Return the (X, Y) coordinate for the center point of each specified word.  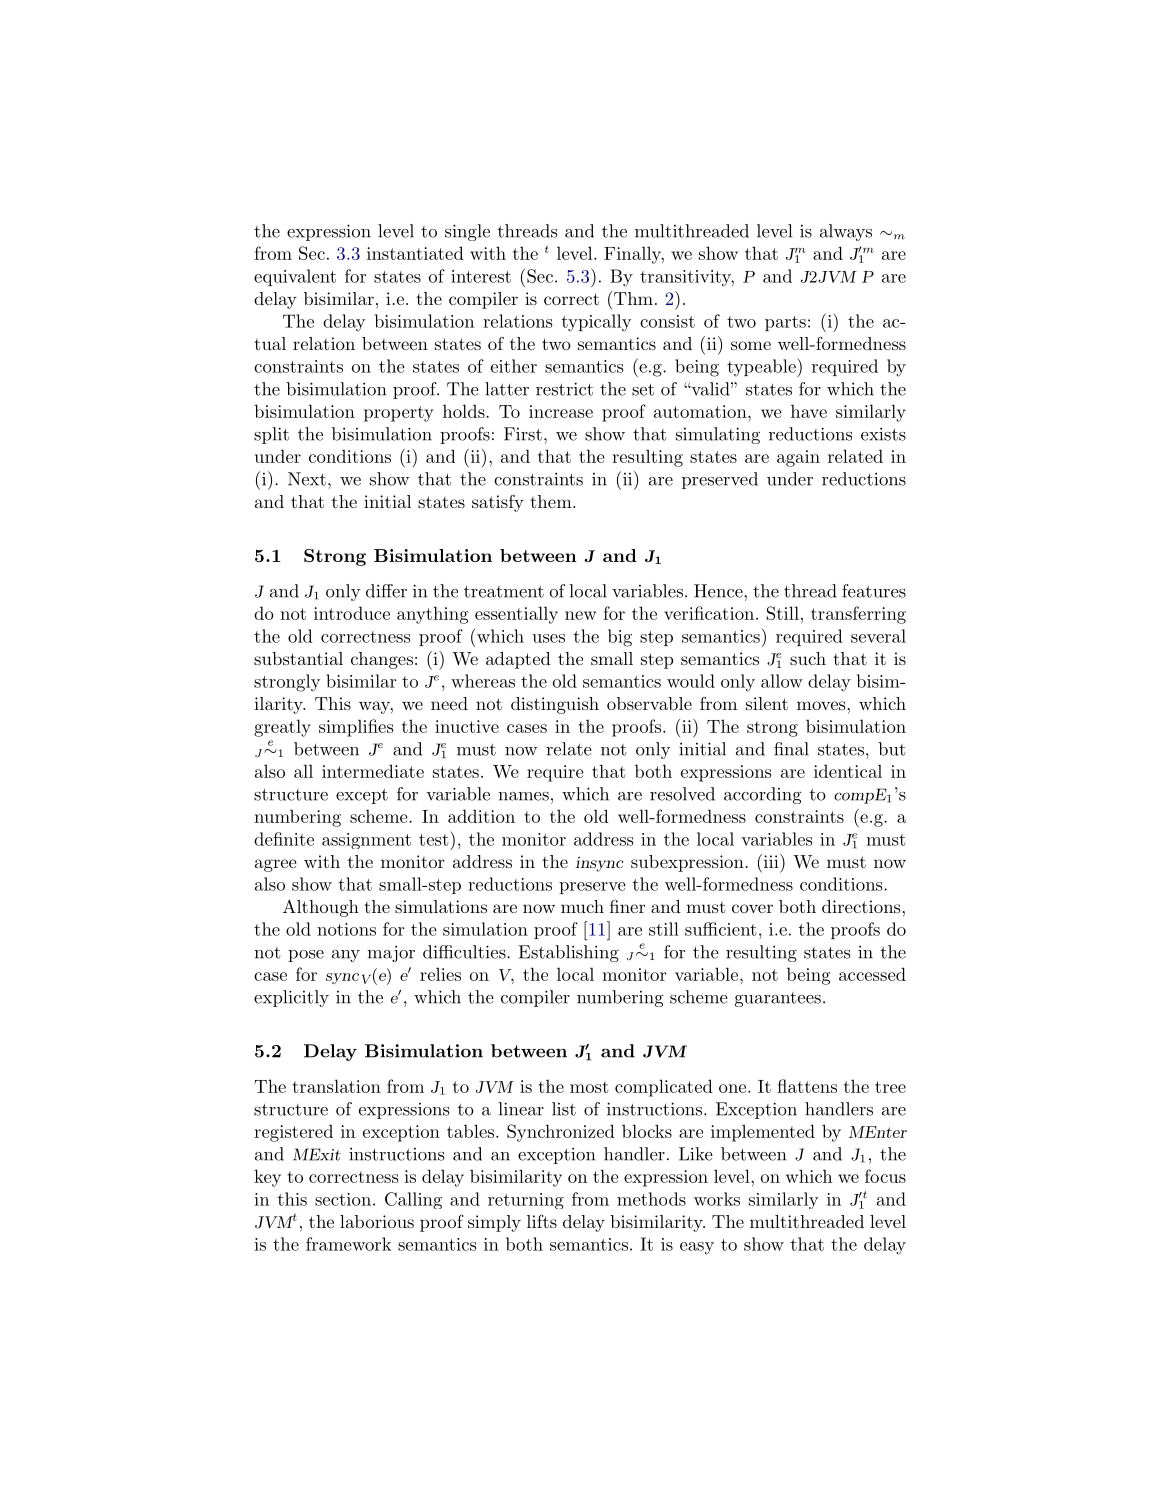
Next (307, 479)
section (343, 1199)
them (552, 501)
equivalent (295, 277)
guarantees (778, 999)
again (798, 458)
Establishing (568, 953)
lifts (542, 1221)
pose (306, 956)
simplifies (356, 728)
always (846, 232)
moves (821, 705)
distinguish (555, 705)
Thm (632, 298)
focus (885, 1176)
